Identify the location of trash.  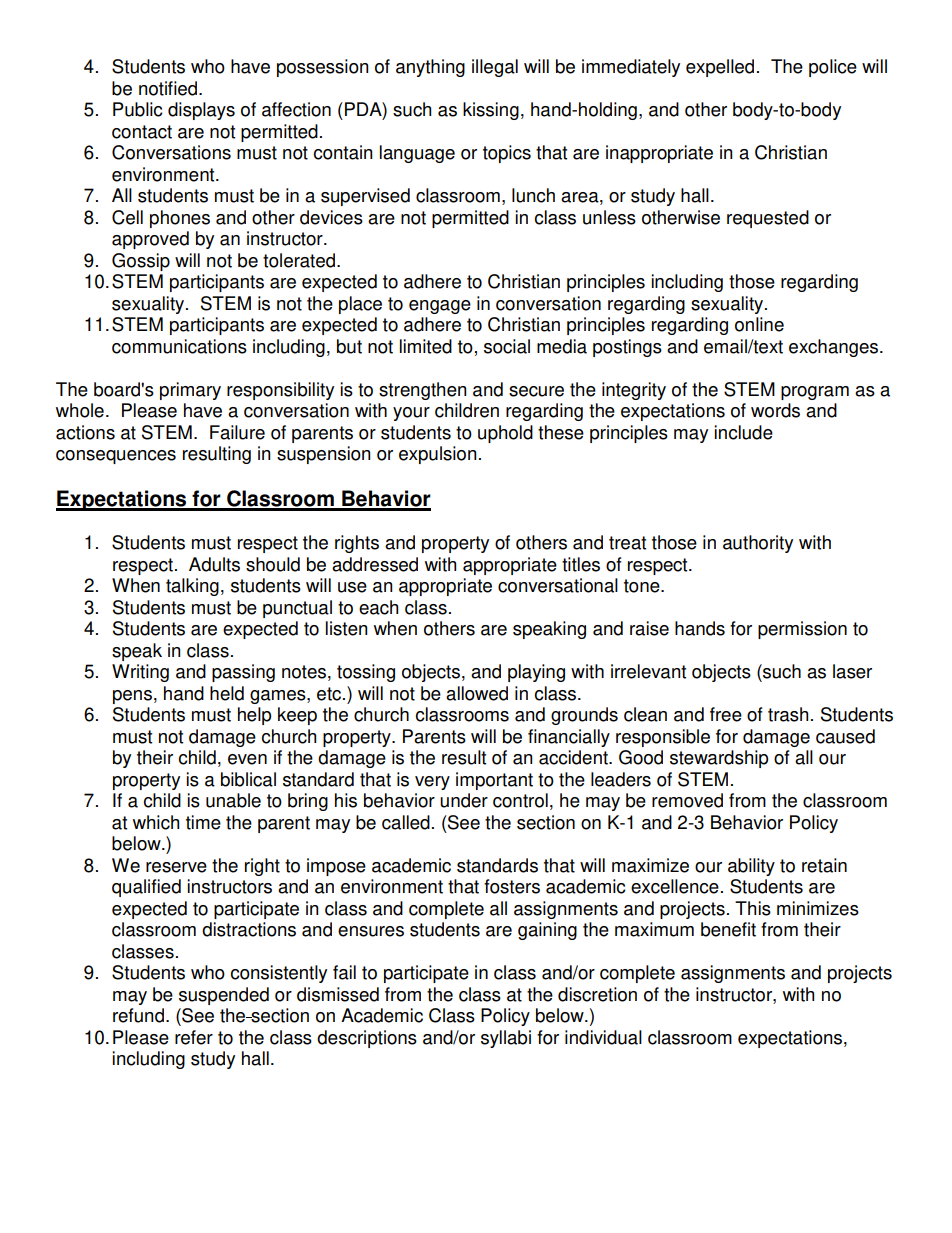
(788, 714).
